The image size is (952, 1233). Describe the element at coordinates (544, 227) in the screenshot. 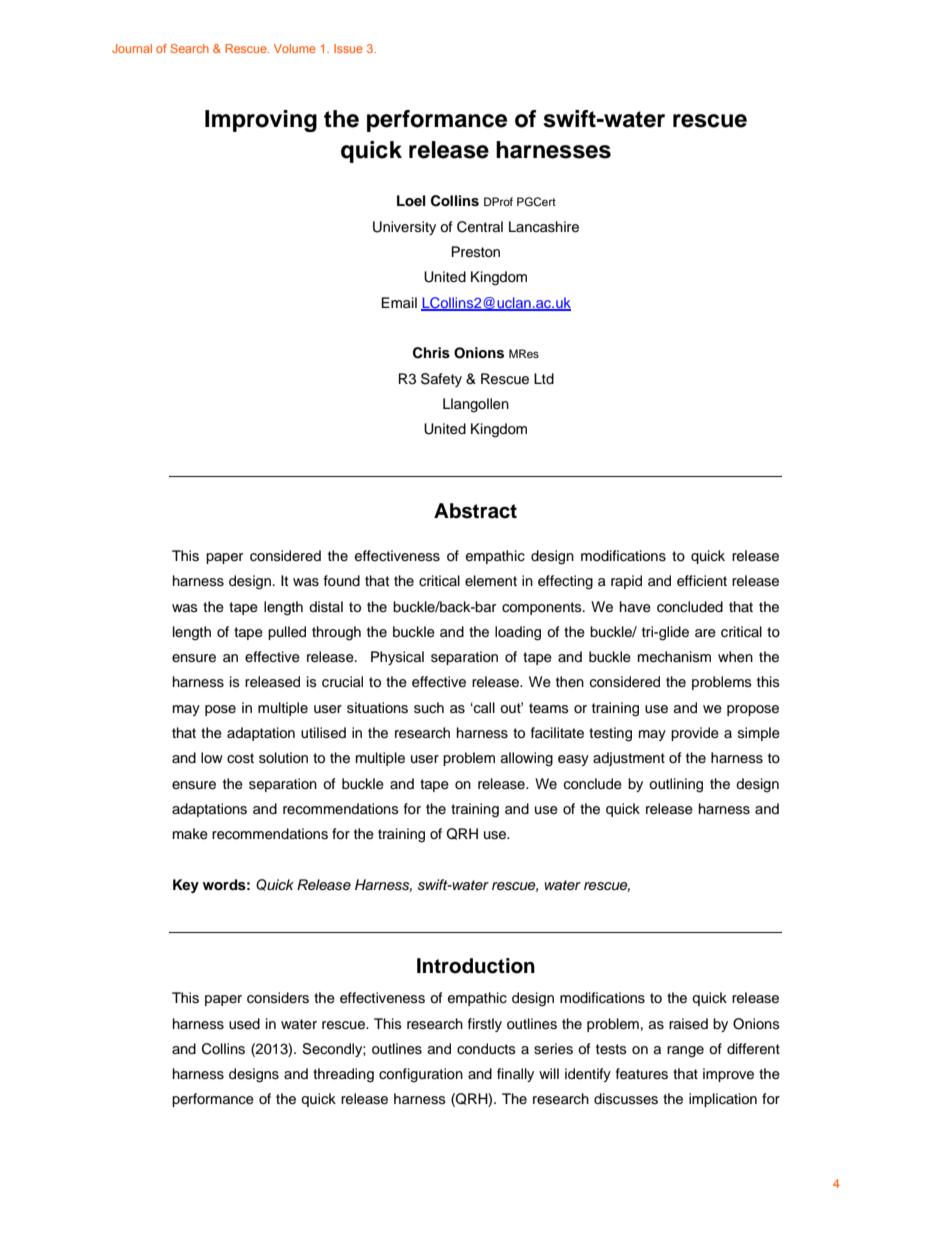

I see `Lancashire` at that location.
